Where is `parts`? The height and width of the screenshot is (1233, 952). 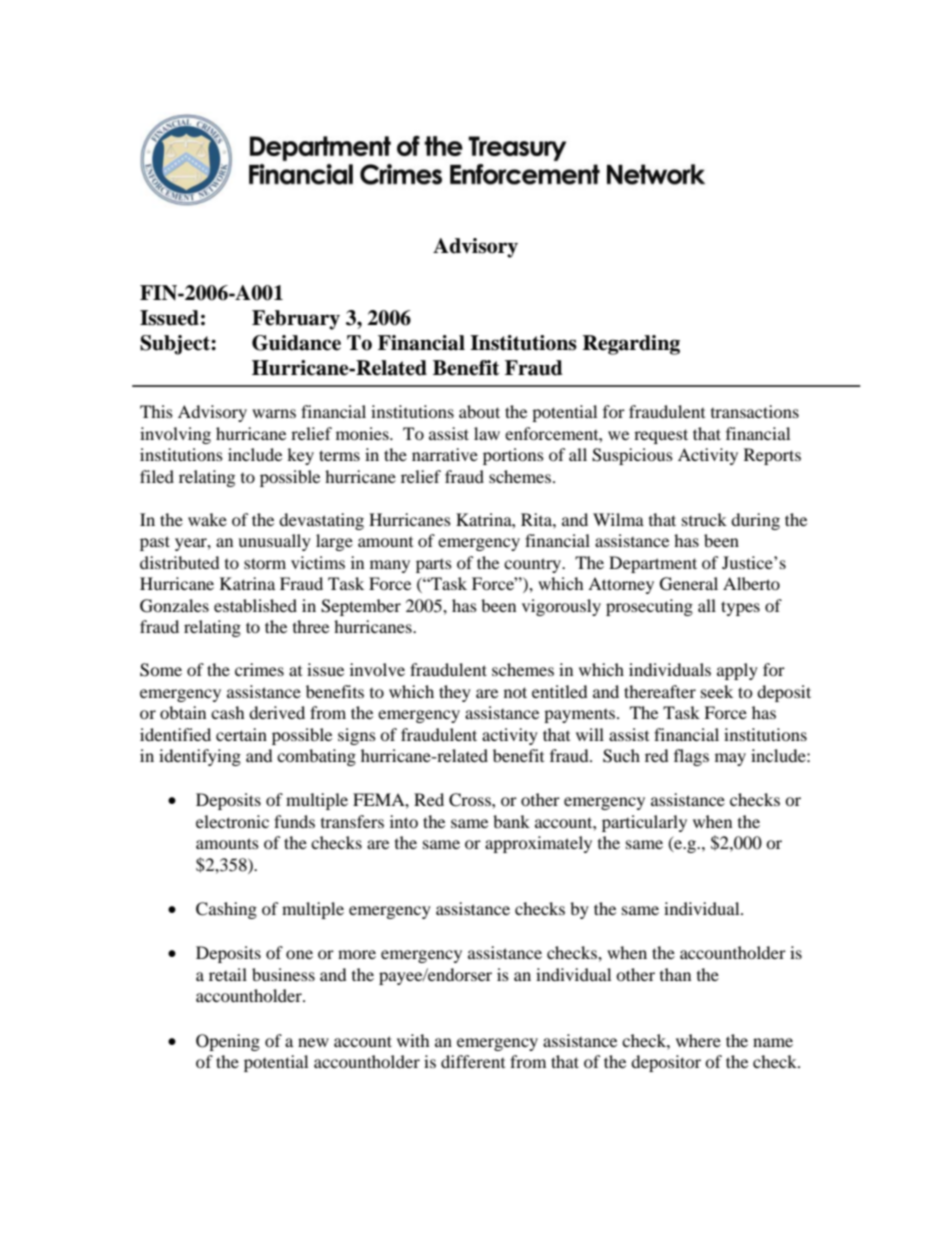
parts is located at coordinates (434, 566).
